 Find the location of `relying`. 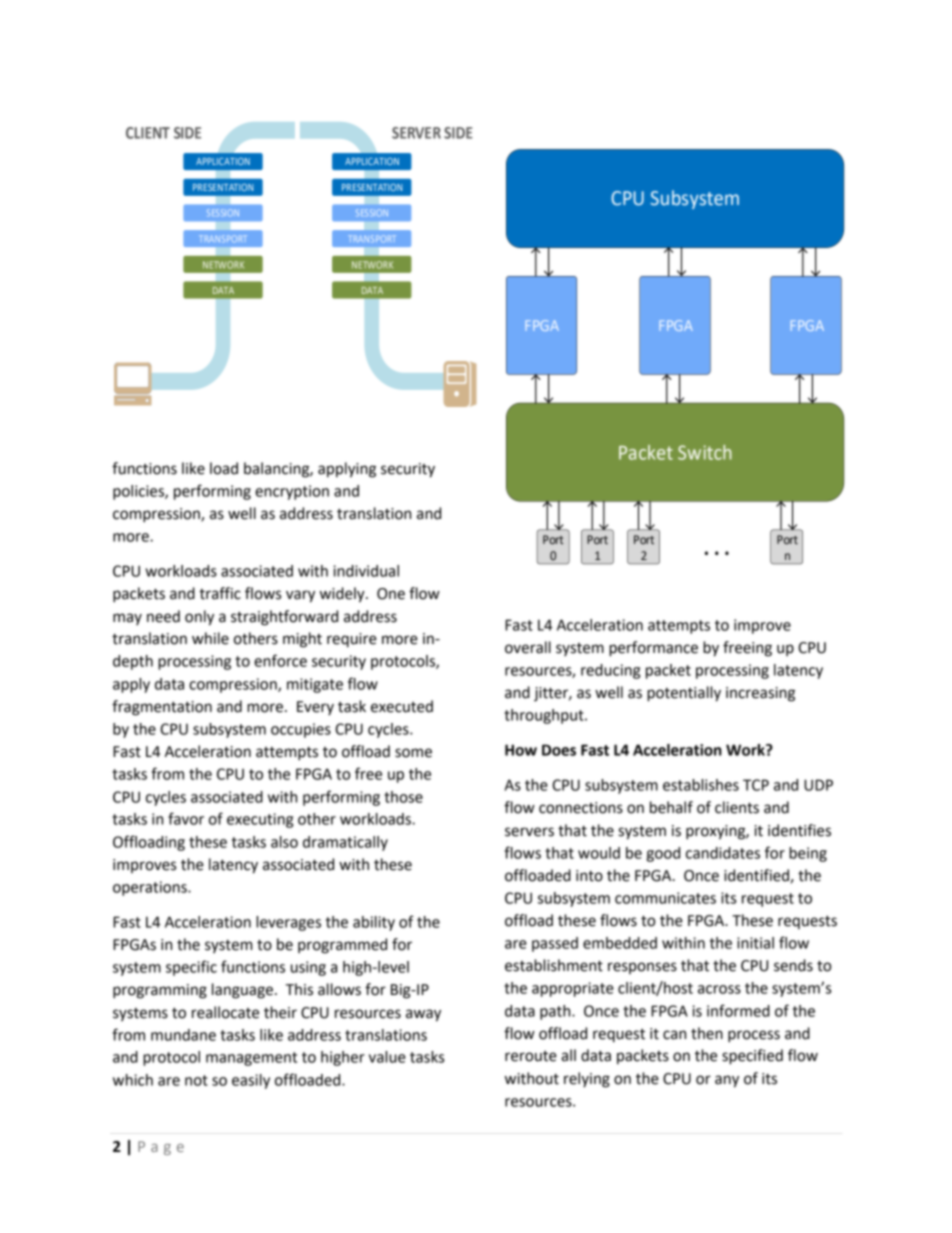

relying is located at coordinates (587, 1080).
